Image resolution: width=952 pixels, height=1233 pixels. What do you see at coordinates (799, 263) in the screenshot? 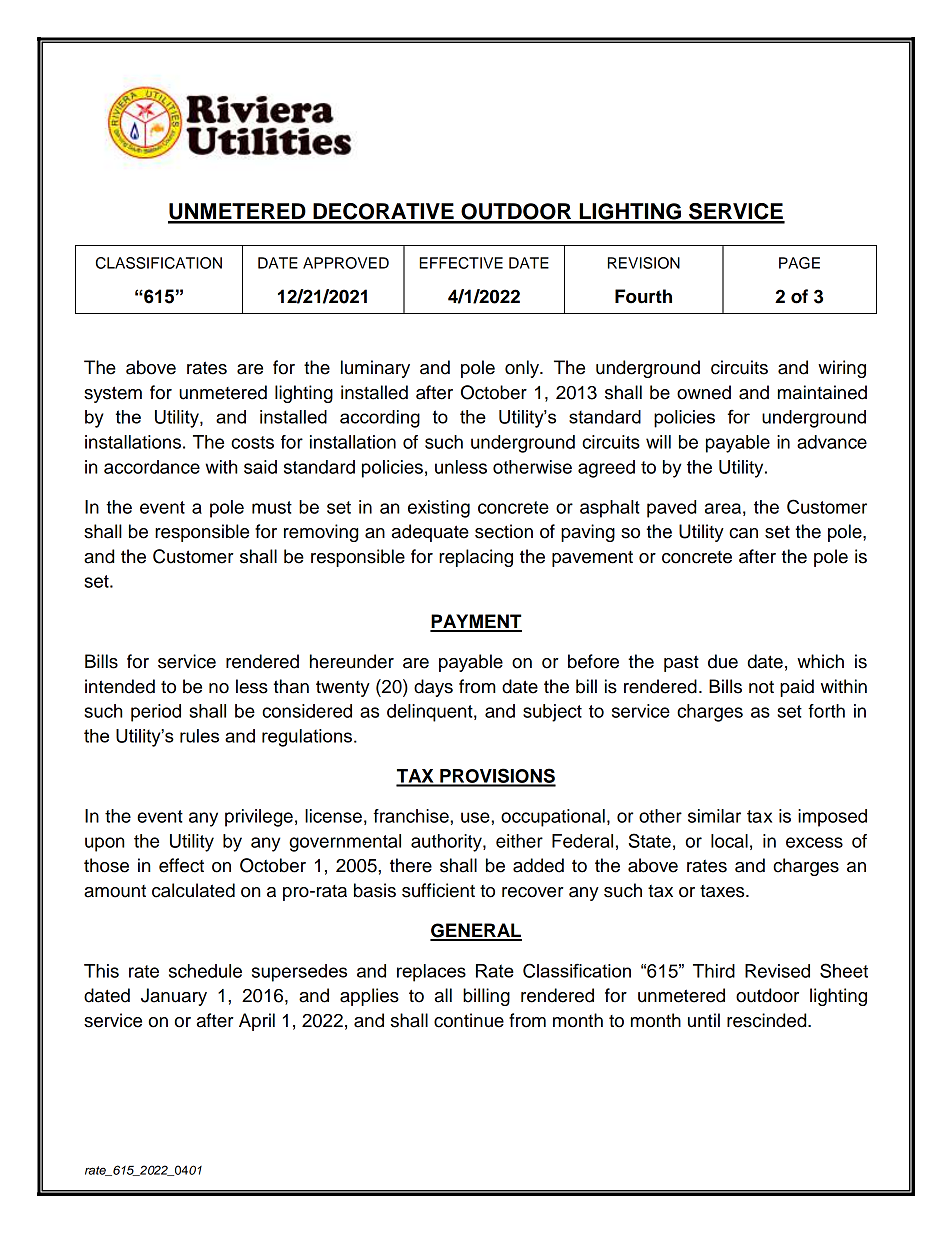
I see `PAGE` at bounding box center [799, 263].
